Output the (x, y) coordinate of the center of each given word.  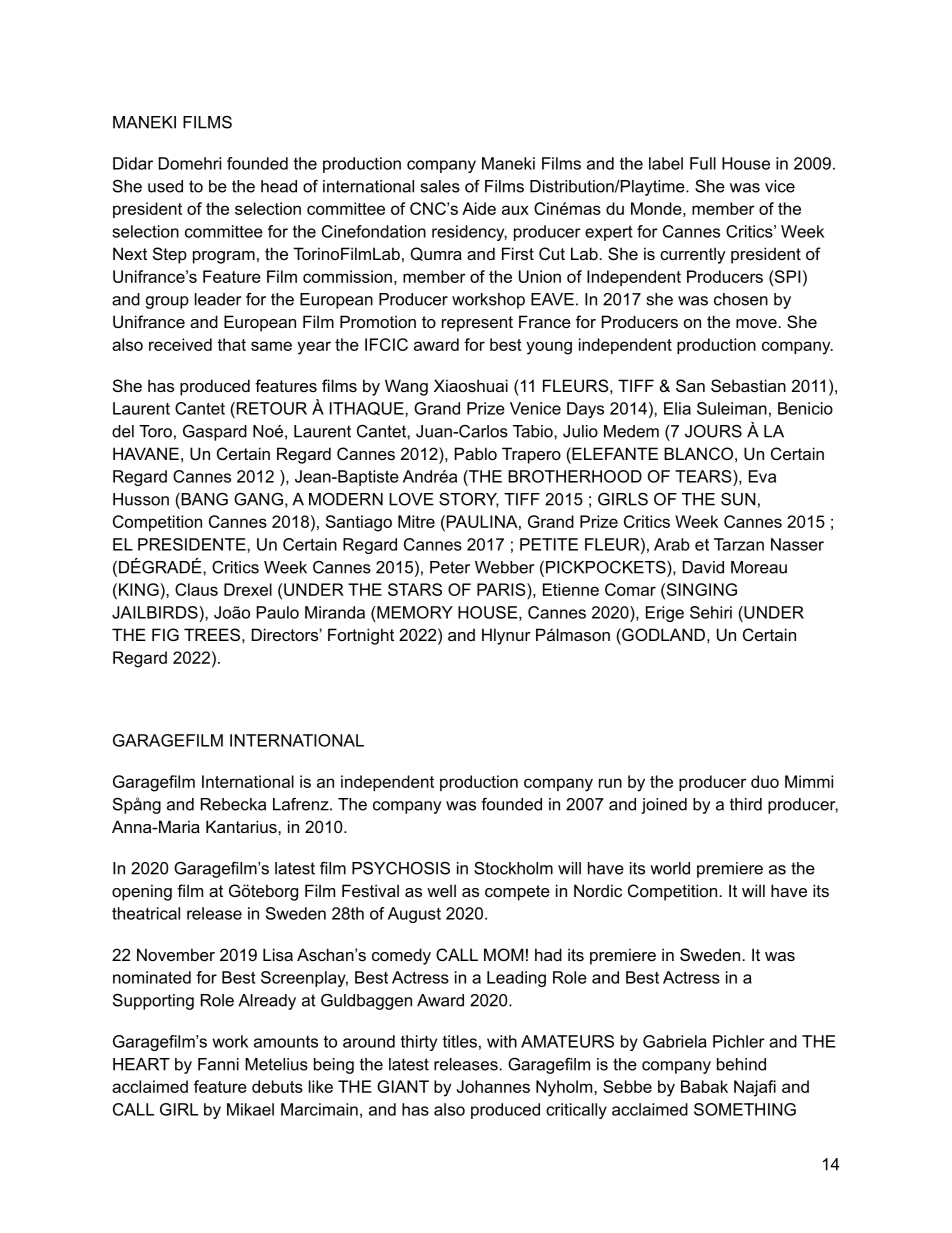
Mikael (250, 1109)
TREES (212, 634)
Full (703, 163)
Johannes (493, 1086)
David (703, 567)
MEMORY (414, 612)
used (165, 186)
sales (440, 186)
